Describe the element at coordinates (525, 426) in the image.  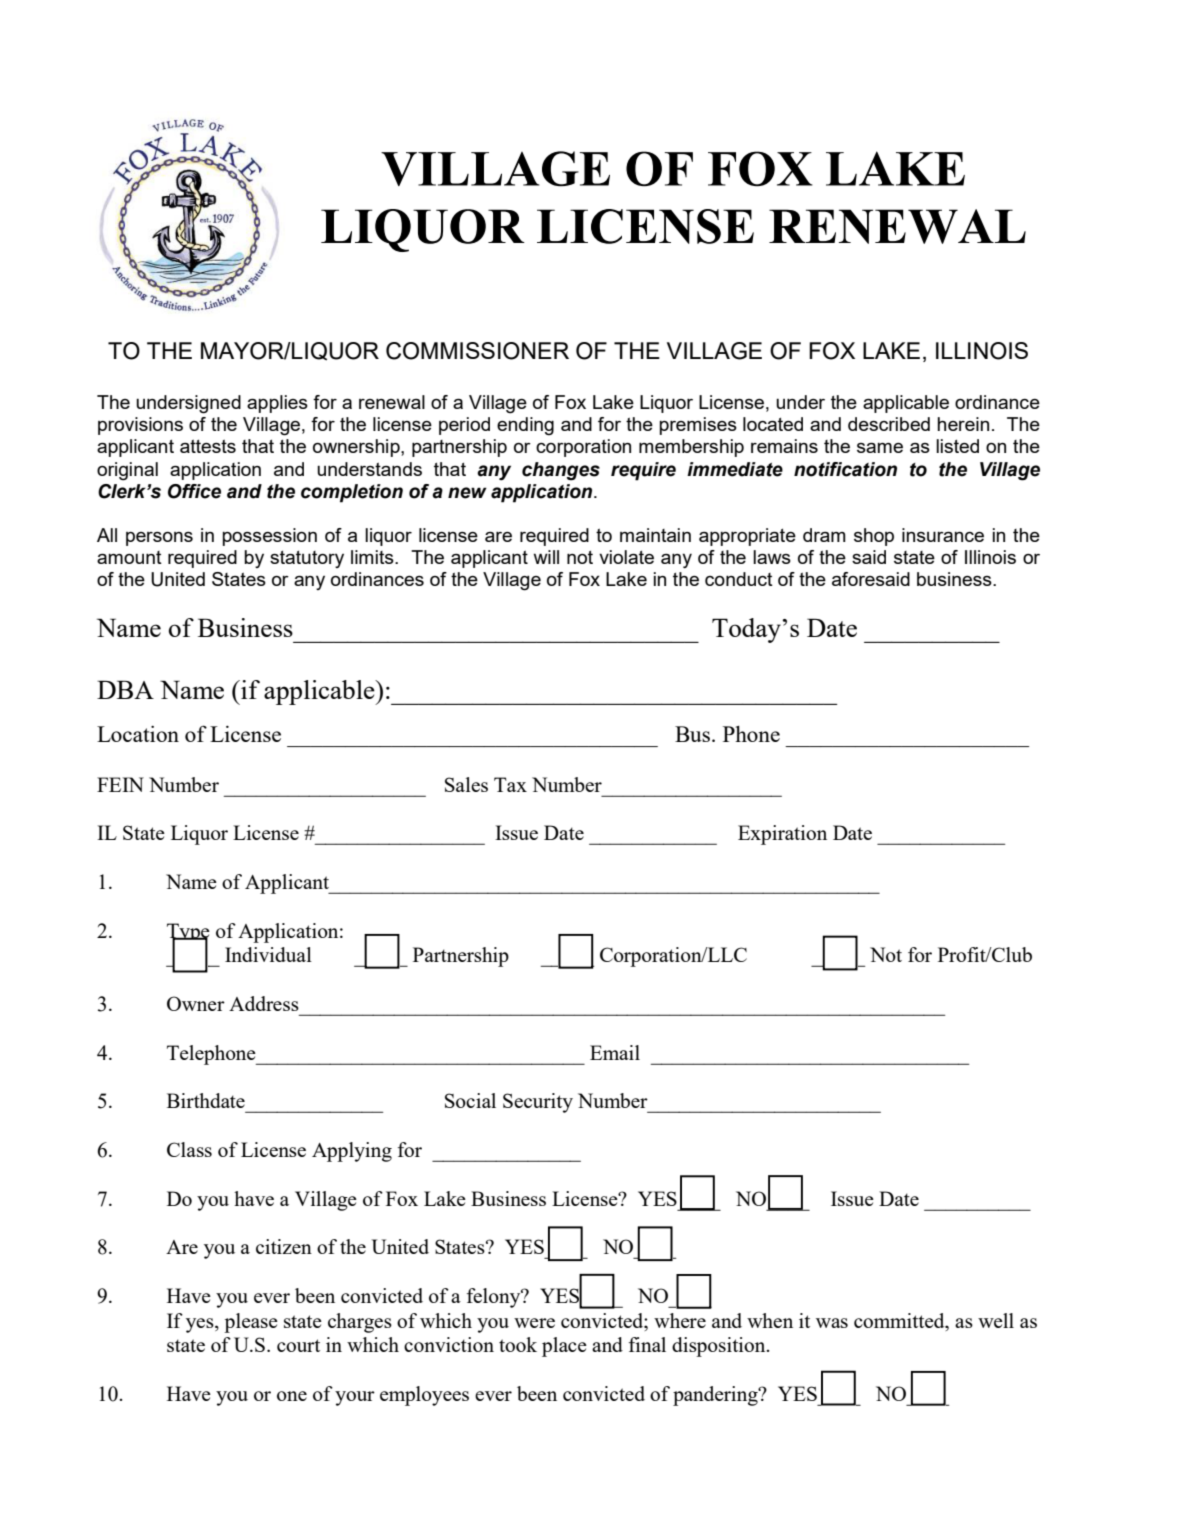
I see `ending` at that location.
